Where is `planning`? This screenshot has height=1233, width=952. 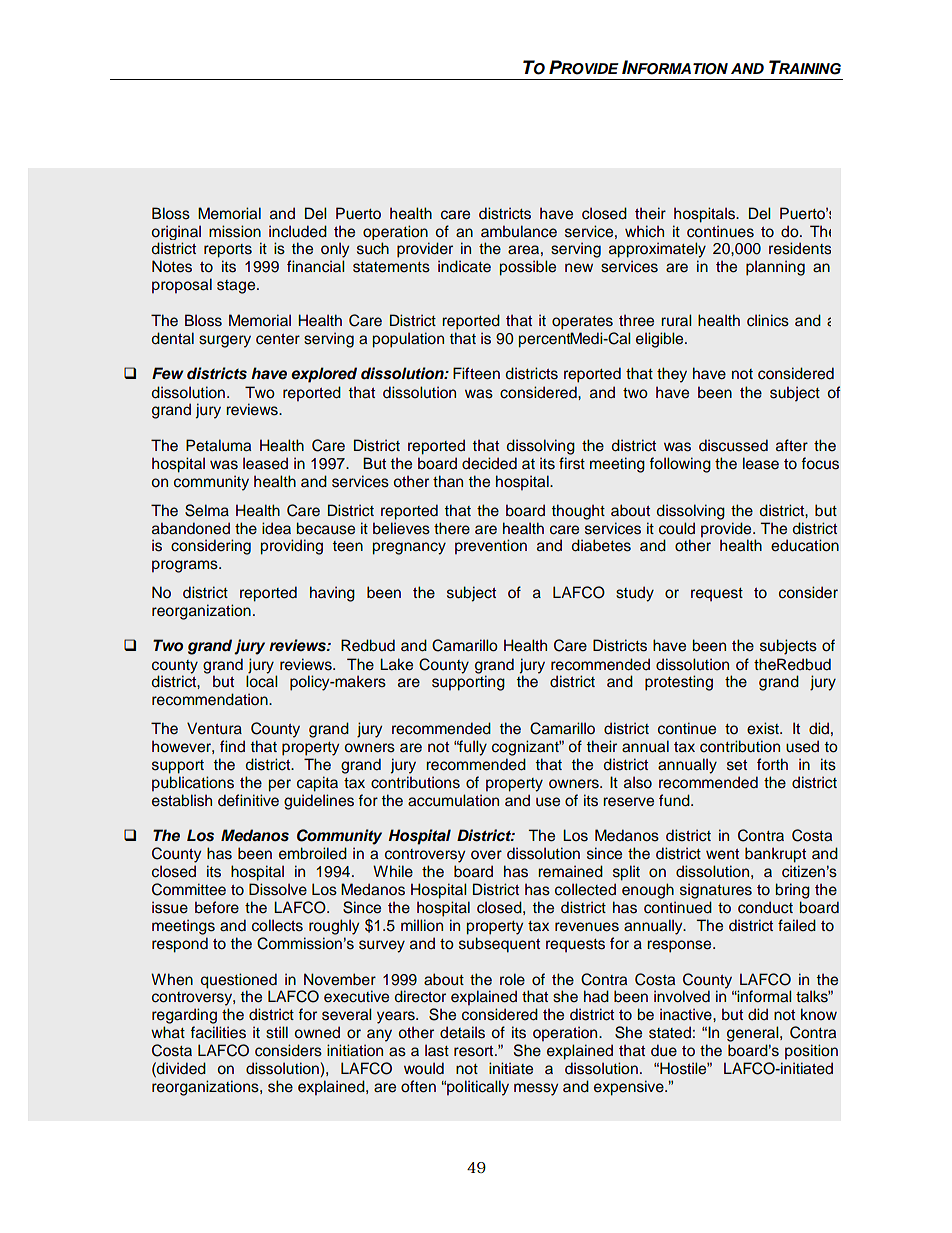 planning is located at coordinates (775, 268).
